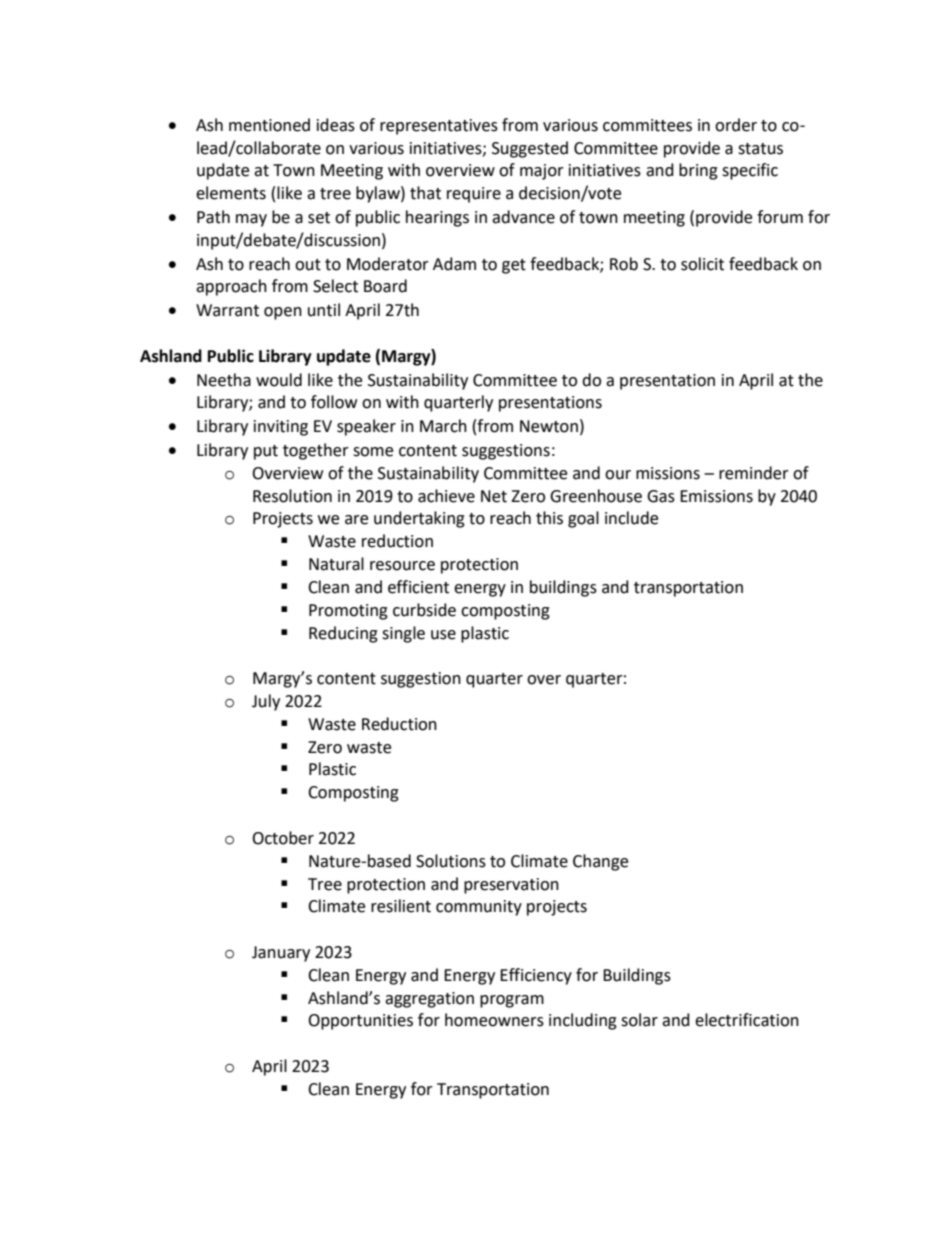 This screenshot has width=952, height=1233. Describe the element at coordinates (512, 1001) in the screenshot. I see `program` at that location.
